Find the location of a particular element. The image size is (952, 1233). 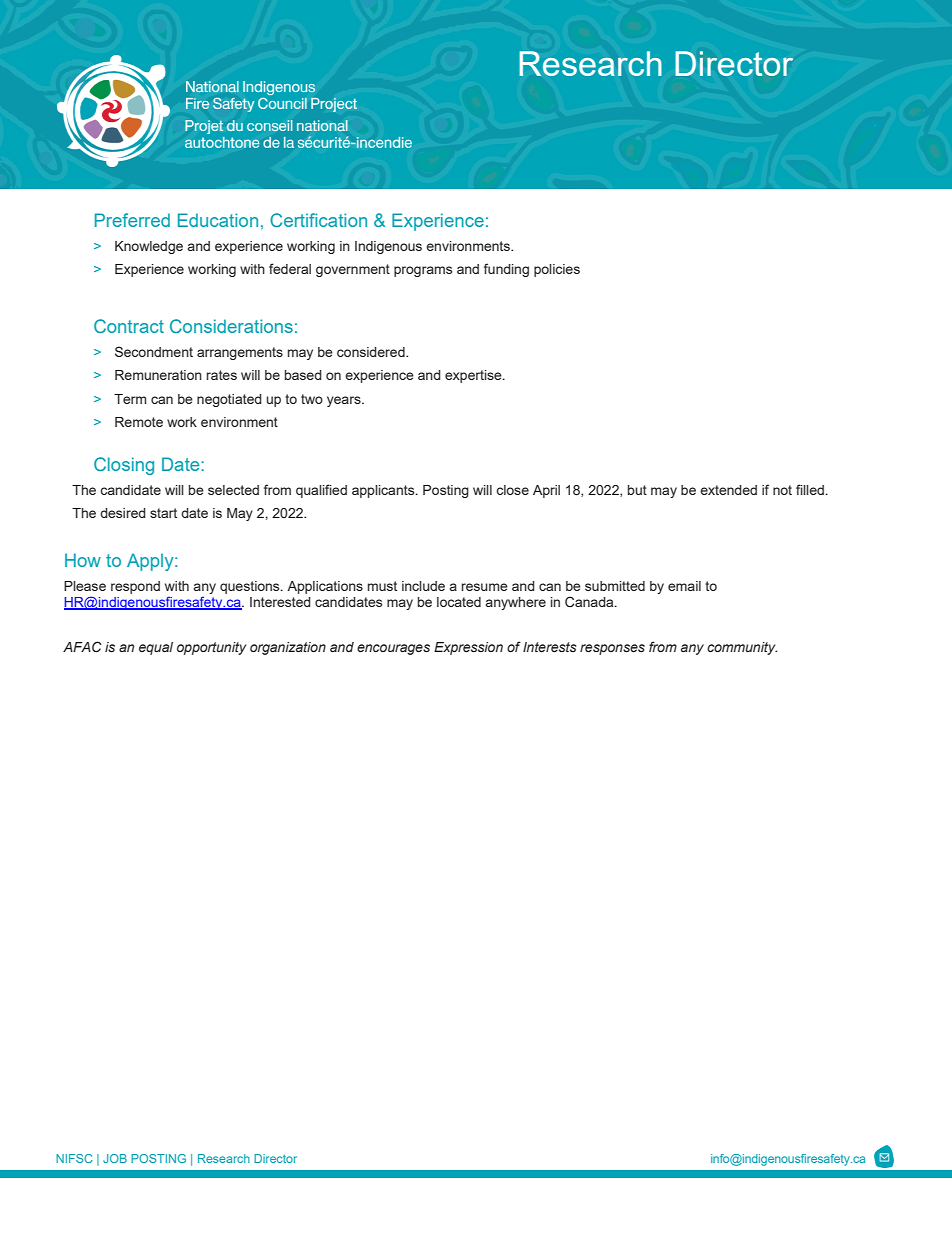

opportunity is located at coordinates (211, 648).
